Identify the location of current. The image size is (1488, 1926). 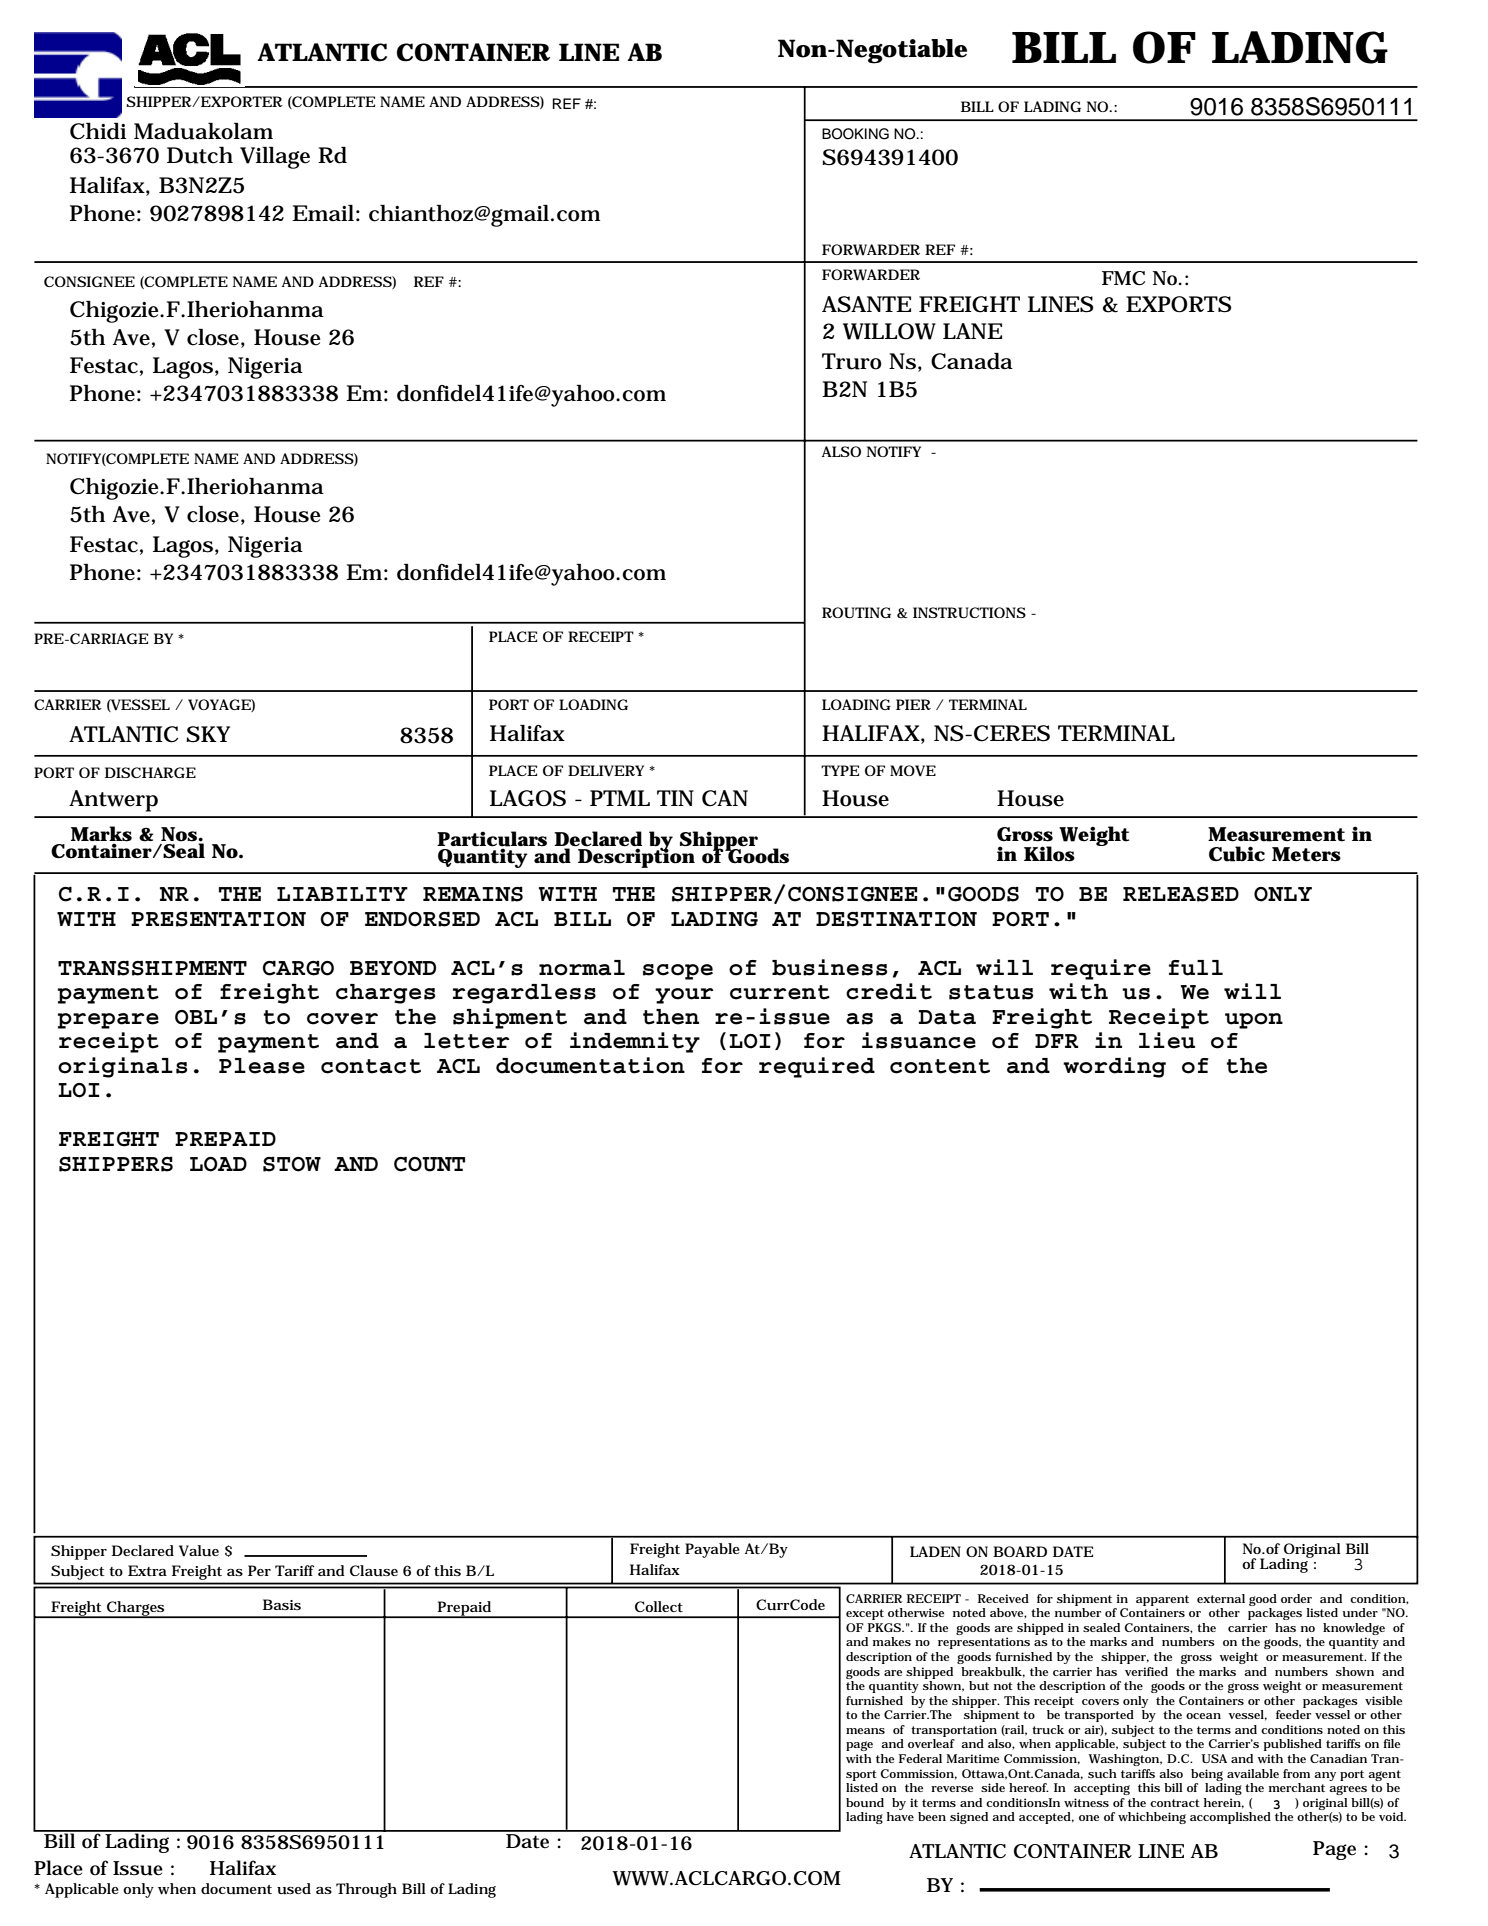
(780, 992).
